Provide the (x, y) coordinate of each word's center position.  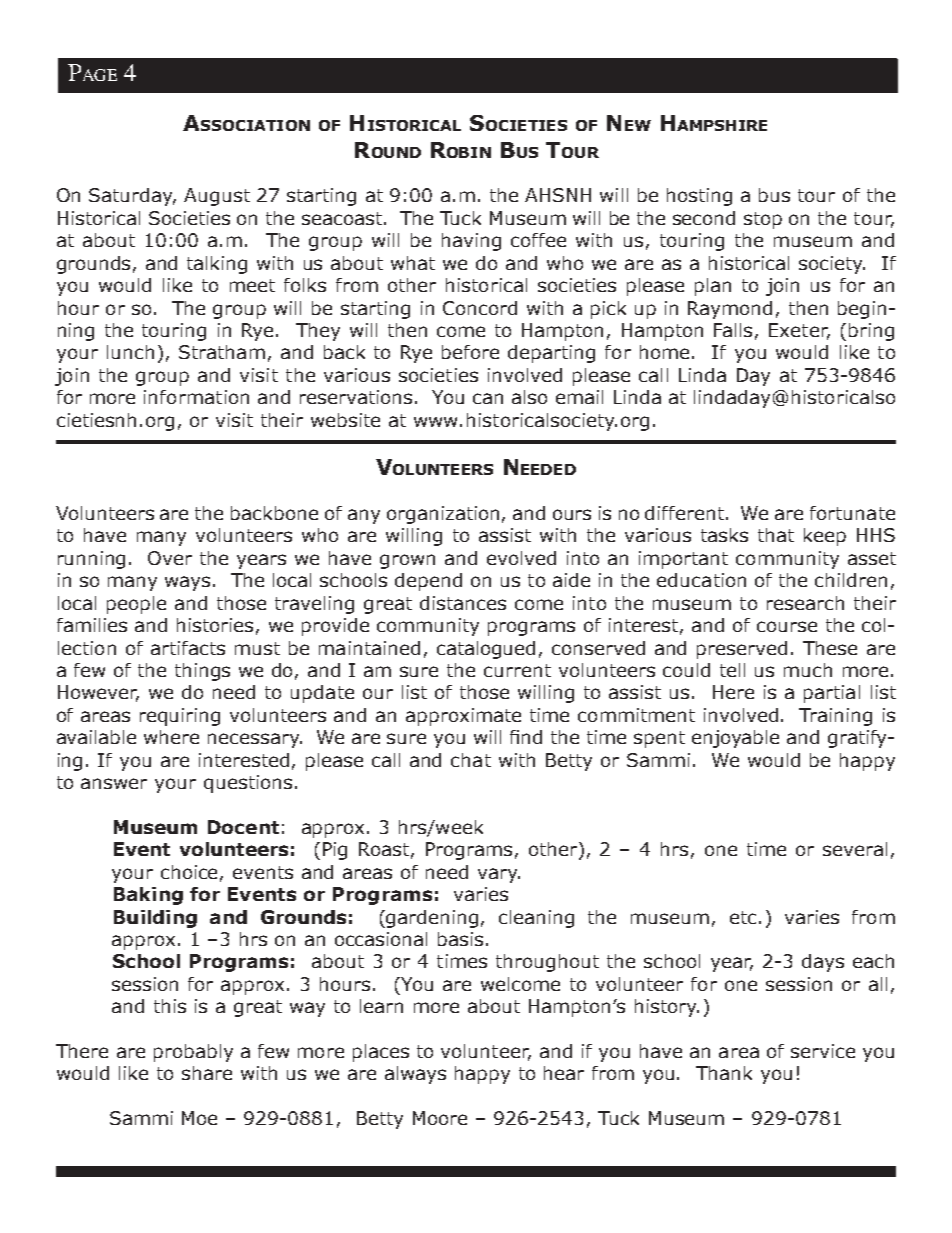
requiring (180, 717)
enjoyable (735, 739)
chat (471, 760)
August (217, 197)
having (471, 242)
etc (743, 917)
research (805, 603)
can (488, 398)
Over (170, 558)
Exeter (799, 331)
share (207, 1073)
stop (763, 220)
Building (155, 919)
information (196, 397)
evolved (521, 558)
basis (460, 939)
